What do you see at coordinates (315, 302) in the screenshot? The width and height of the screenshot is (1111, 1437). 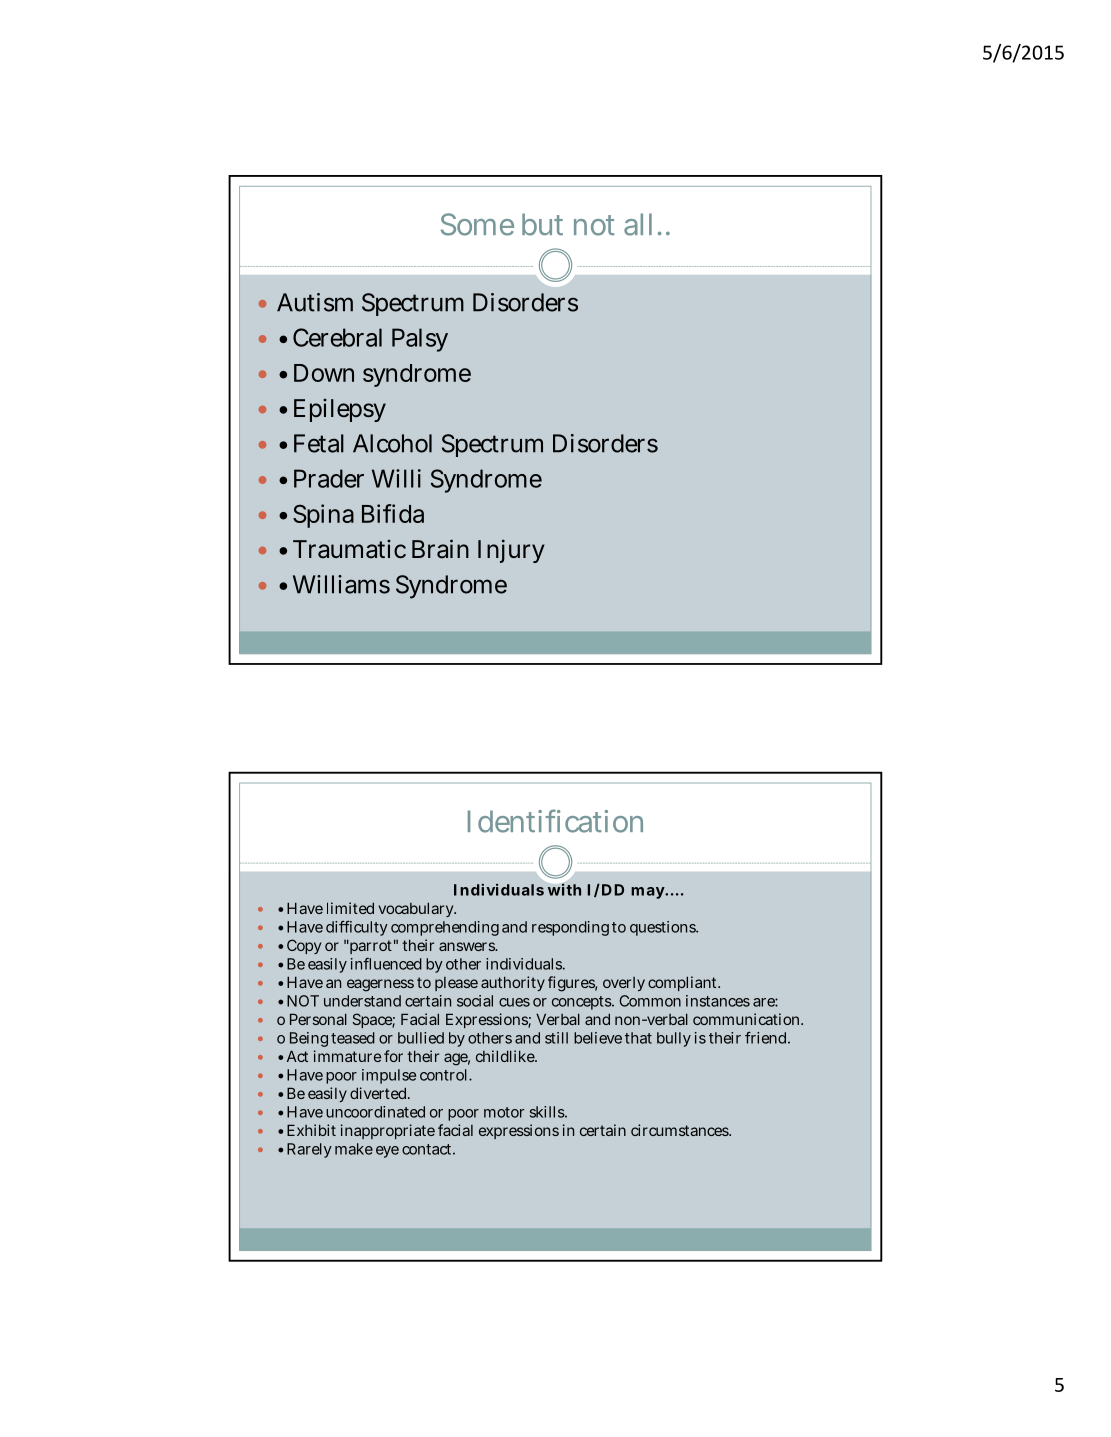 I see `Autism` at bounding box center [315, 302].
